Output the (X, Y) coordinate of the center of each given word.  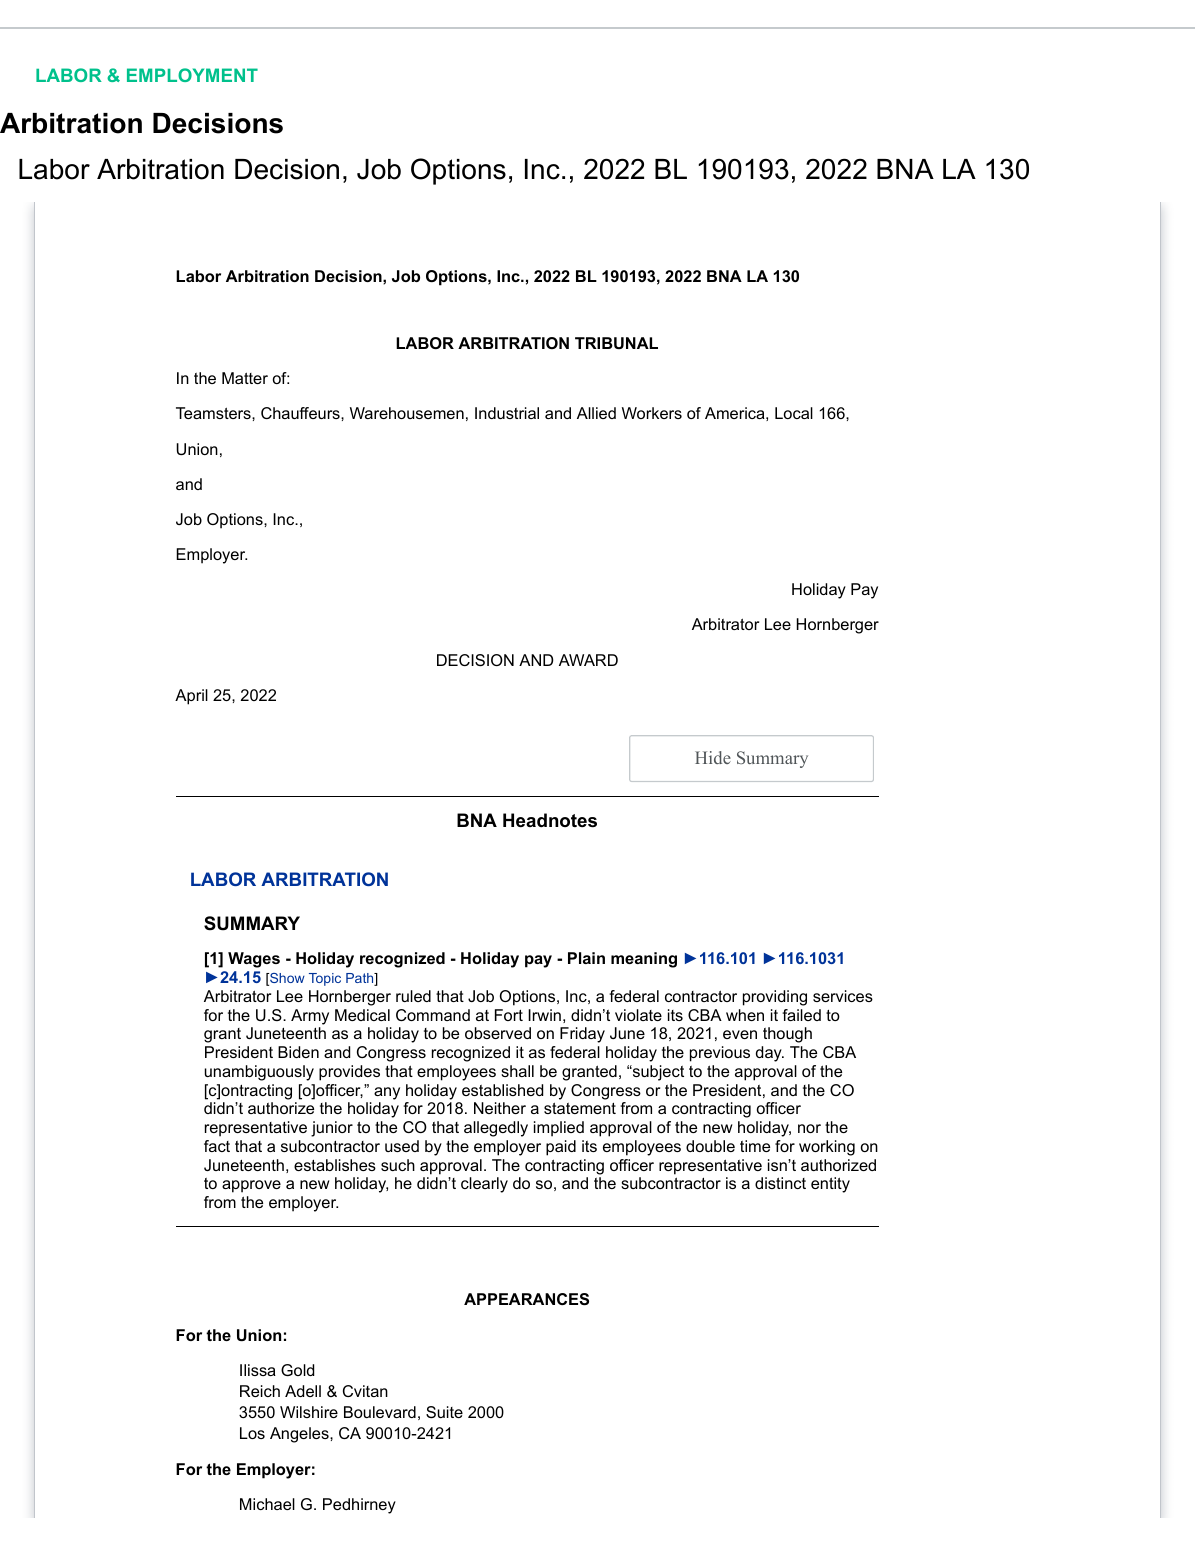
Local (794, 413)
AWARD (588, 660)
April (191, 697)
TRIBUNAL (616, 343)
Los (252, 1433)
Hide (713, 757)
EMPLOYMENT (192, 75)
